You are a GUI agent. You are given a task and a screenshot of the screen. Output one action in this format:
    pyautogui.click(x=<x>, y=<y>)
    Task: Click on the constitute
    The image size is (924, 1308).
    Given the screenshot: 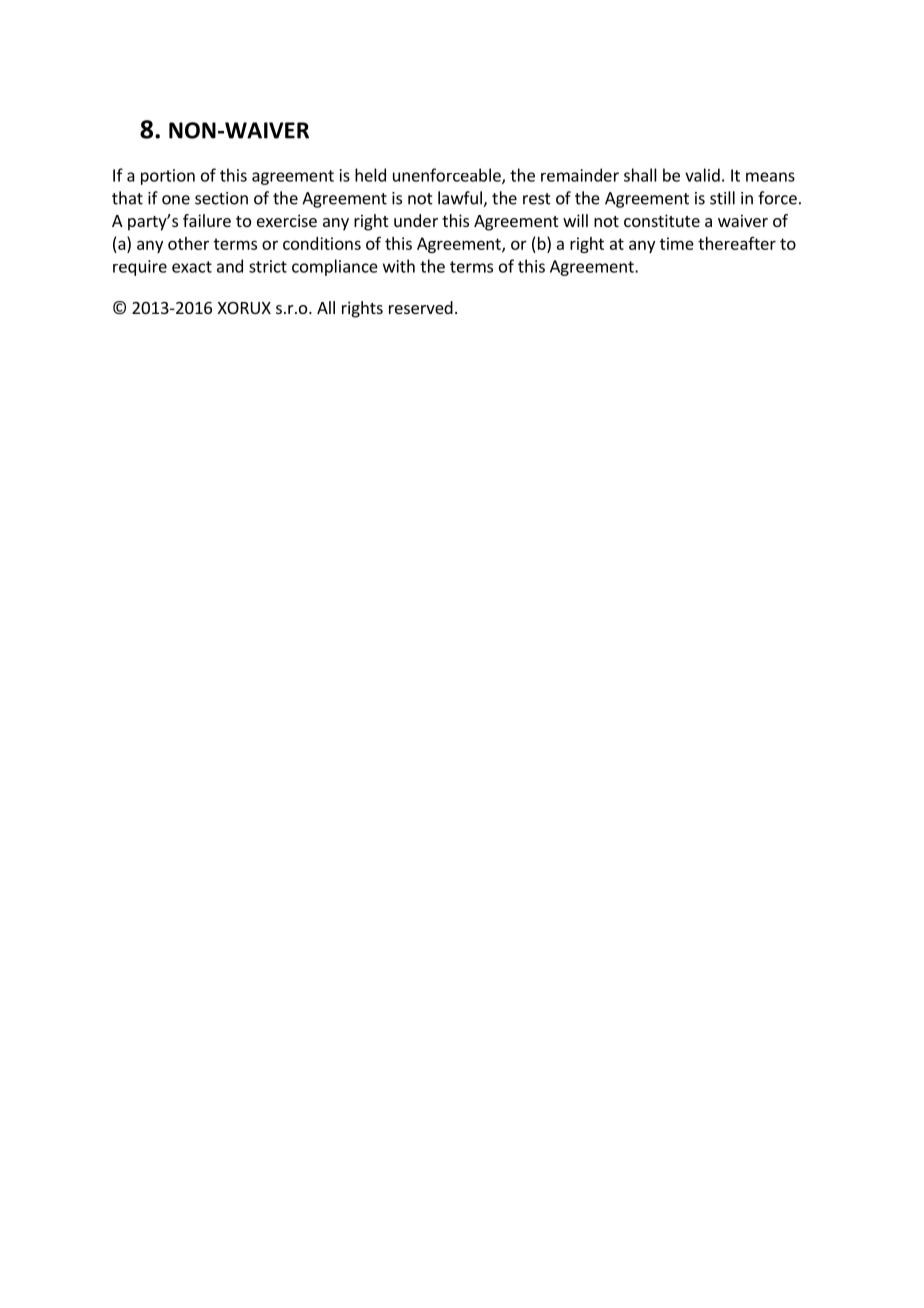 What is the action you would take?
    pyautogui.click(x=662, y=220)
